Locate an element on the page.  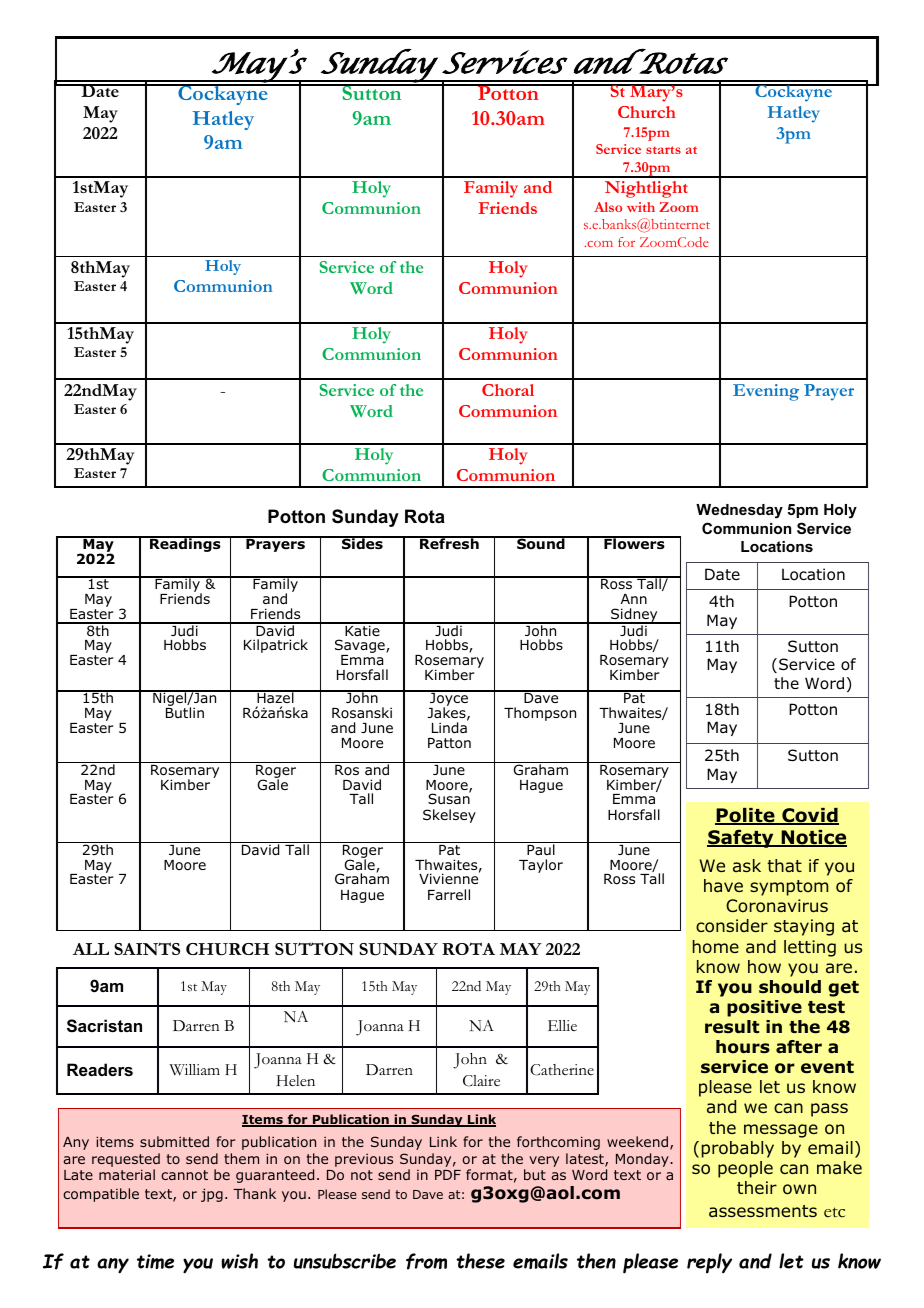
starts is located at coordinates (663, 150).
